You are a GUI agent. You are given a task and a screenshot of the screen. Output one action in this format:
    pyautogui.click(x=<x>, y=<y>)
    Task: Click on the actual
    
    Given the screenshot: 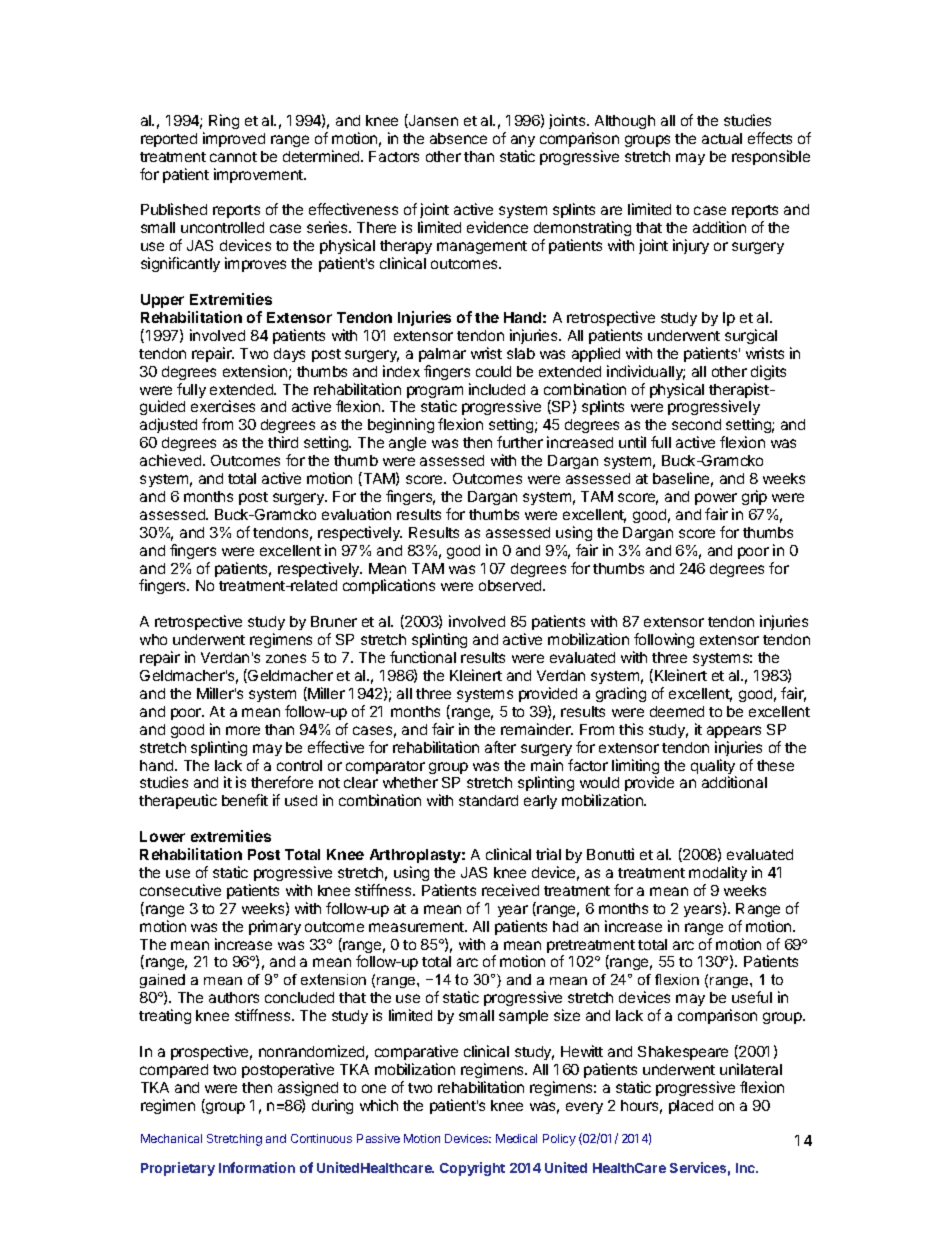 What is the action you would take?
    pyautogui.click(x=722, y=138)
